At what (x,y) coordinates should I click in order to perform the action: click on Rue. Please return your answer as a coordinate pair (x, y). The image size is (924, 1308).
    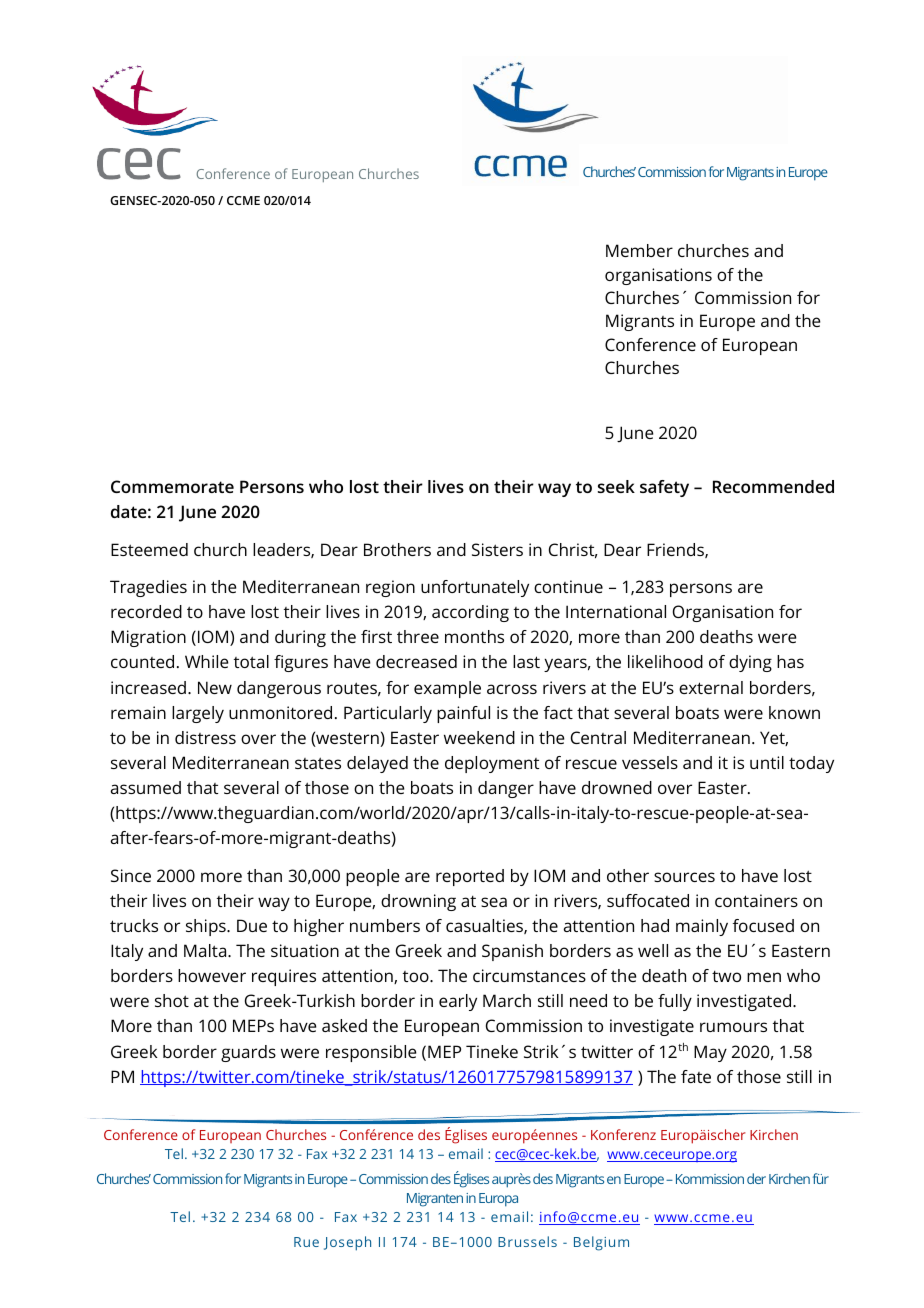
    Looking at the image, I should click on (306, 1242).
